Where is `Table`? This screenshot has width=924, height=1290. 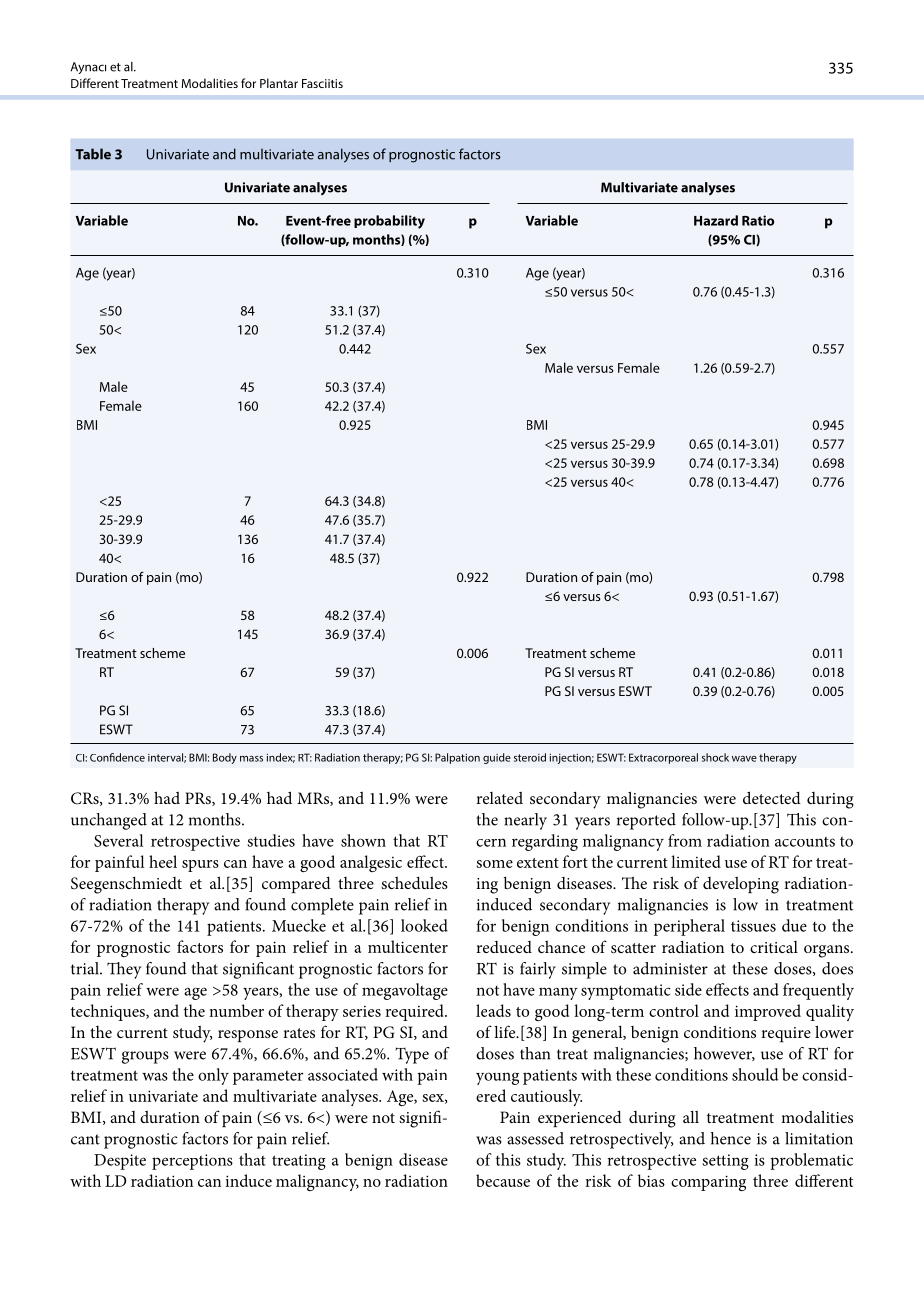 Table is located at coordinates (93, 154).
